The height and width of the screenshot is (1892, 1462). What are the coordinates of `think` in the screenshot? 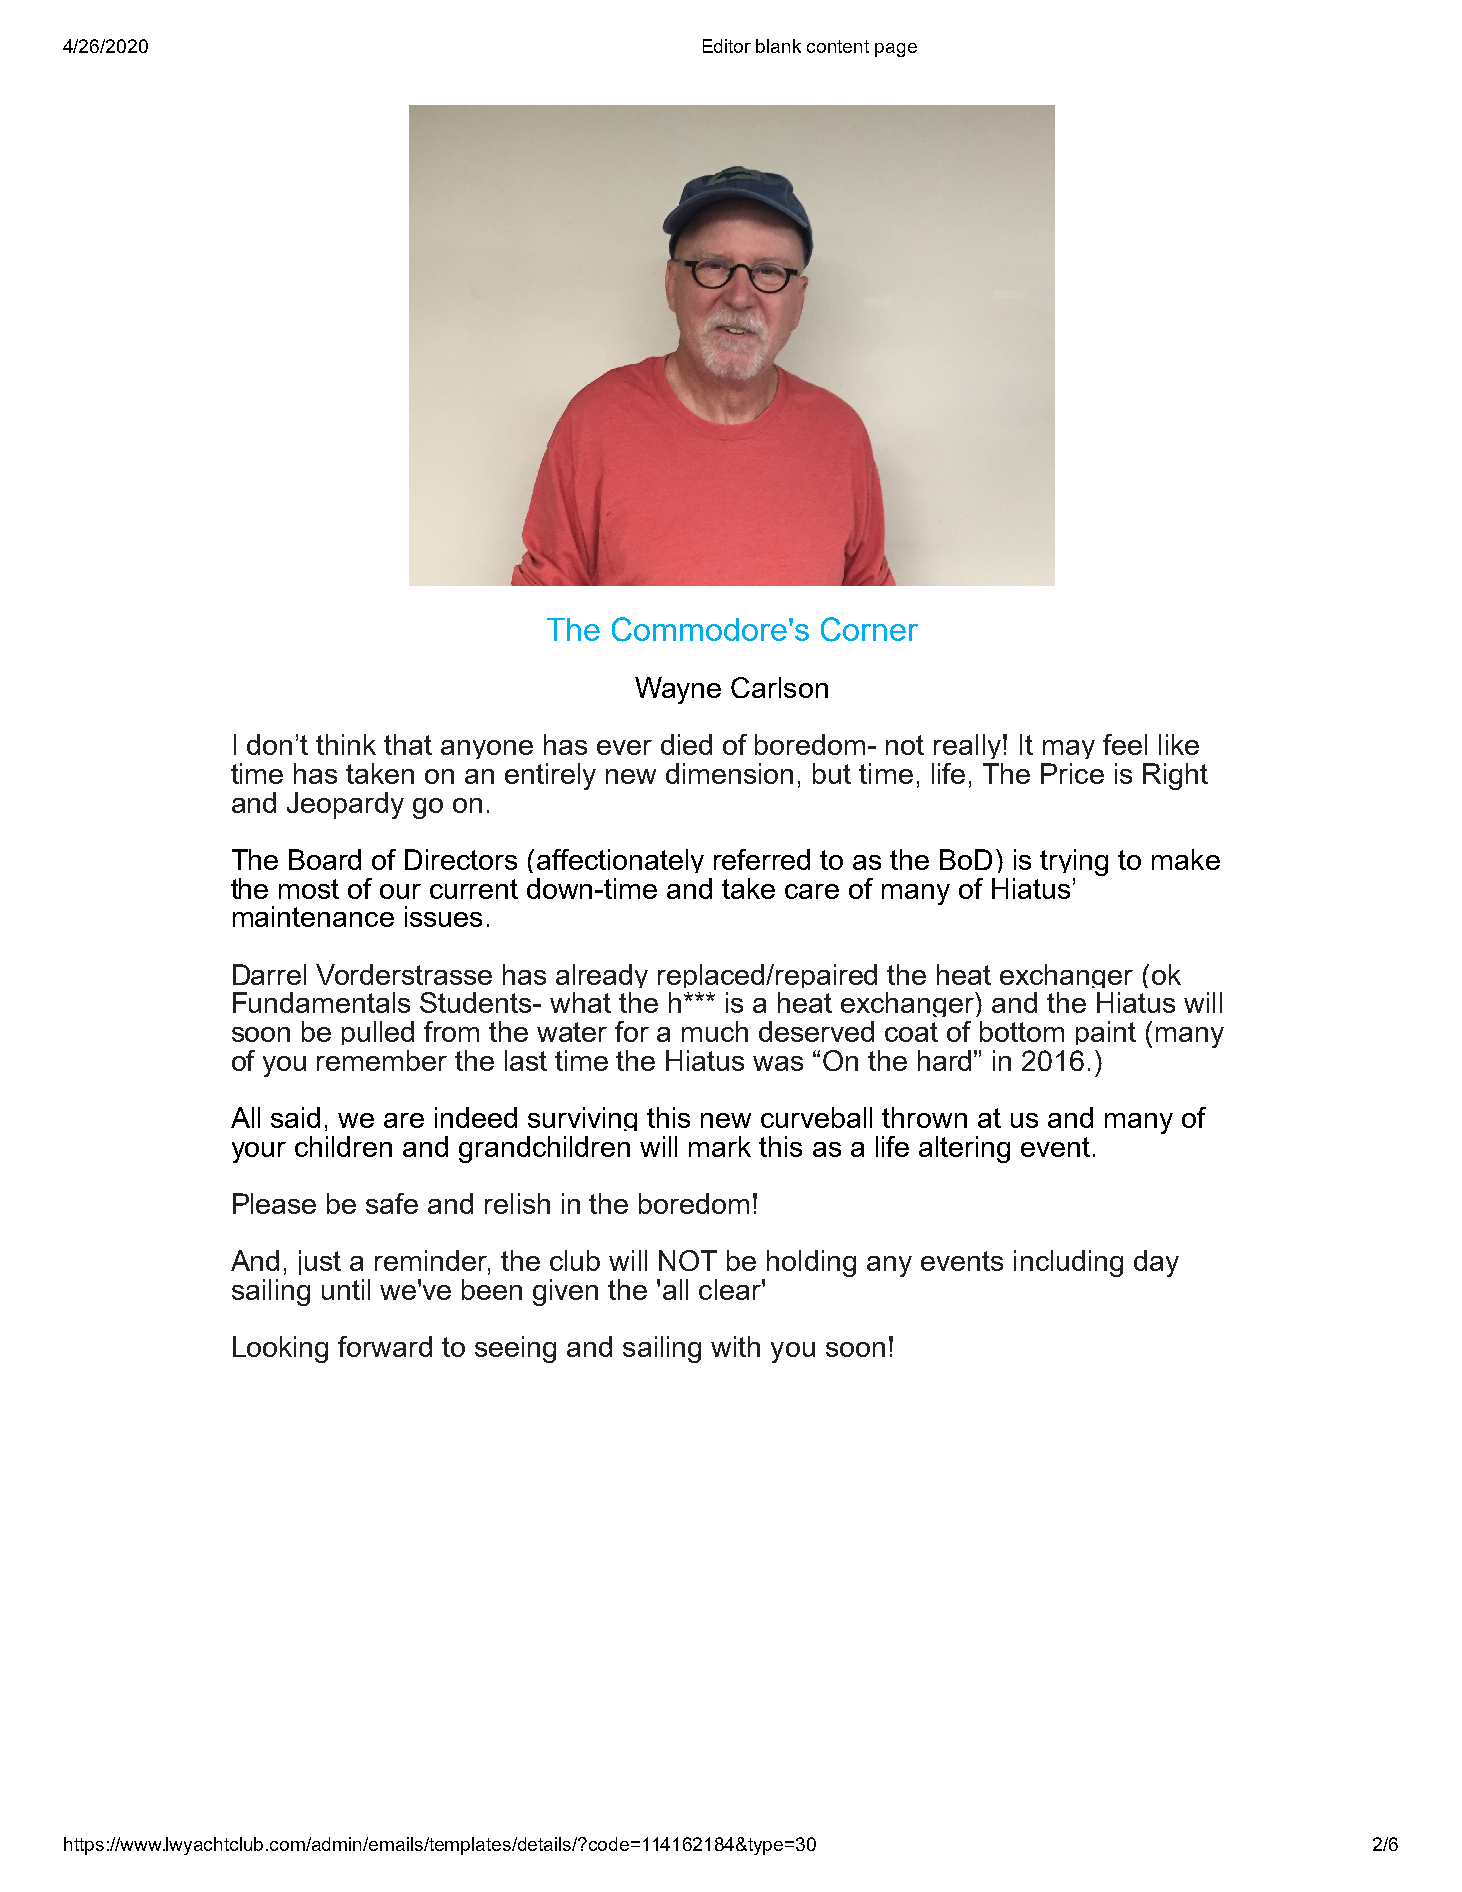 It's located at (346, 744).
